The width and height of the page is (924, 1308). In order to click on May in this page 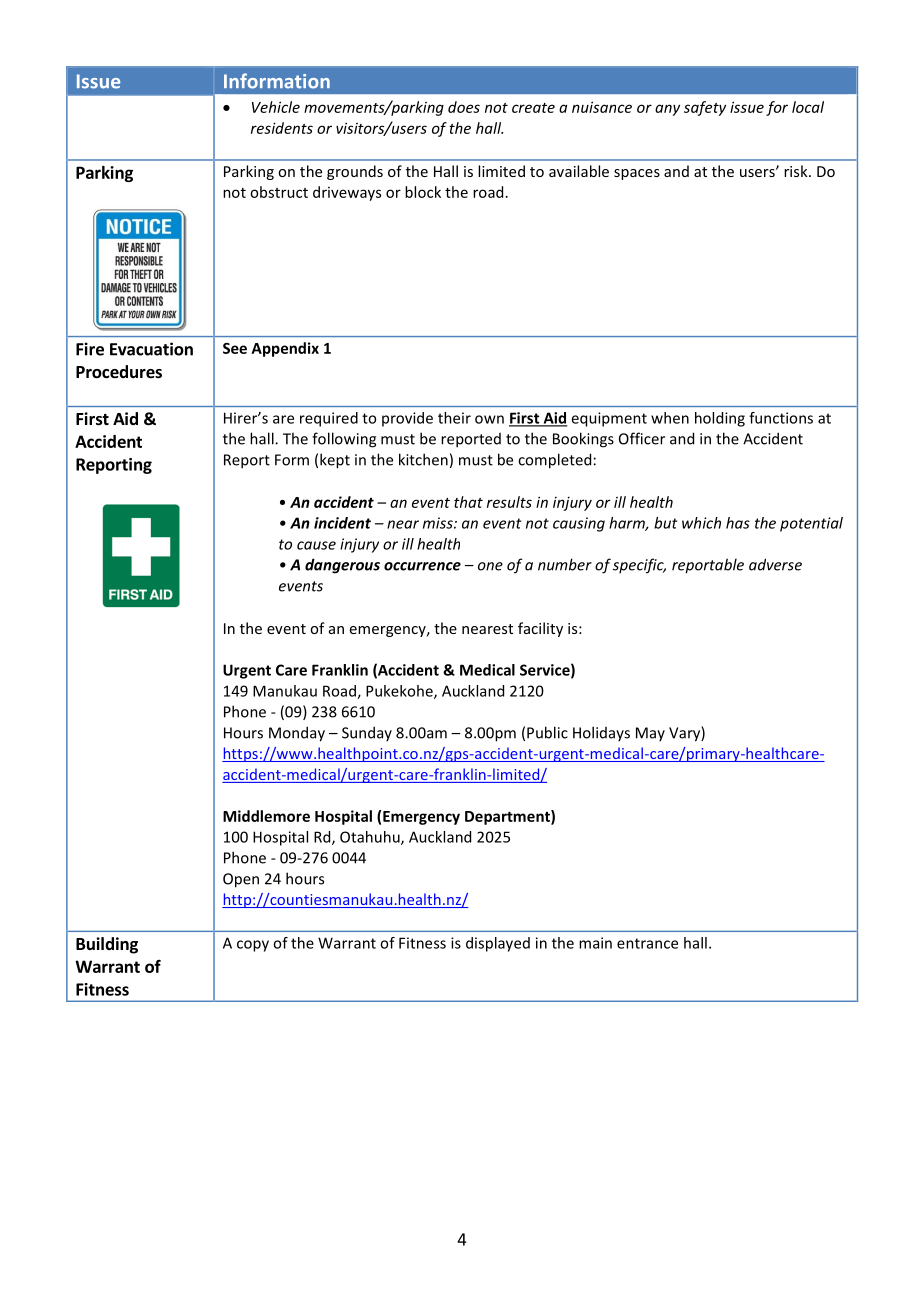, I will do `click(650, 734)`.
